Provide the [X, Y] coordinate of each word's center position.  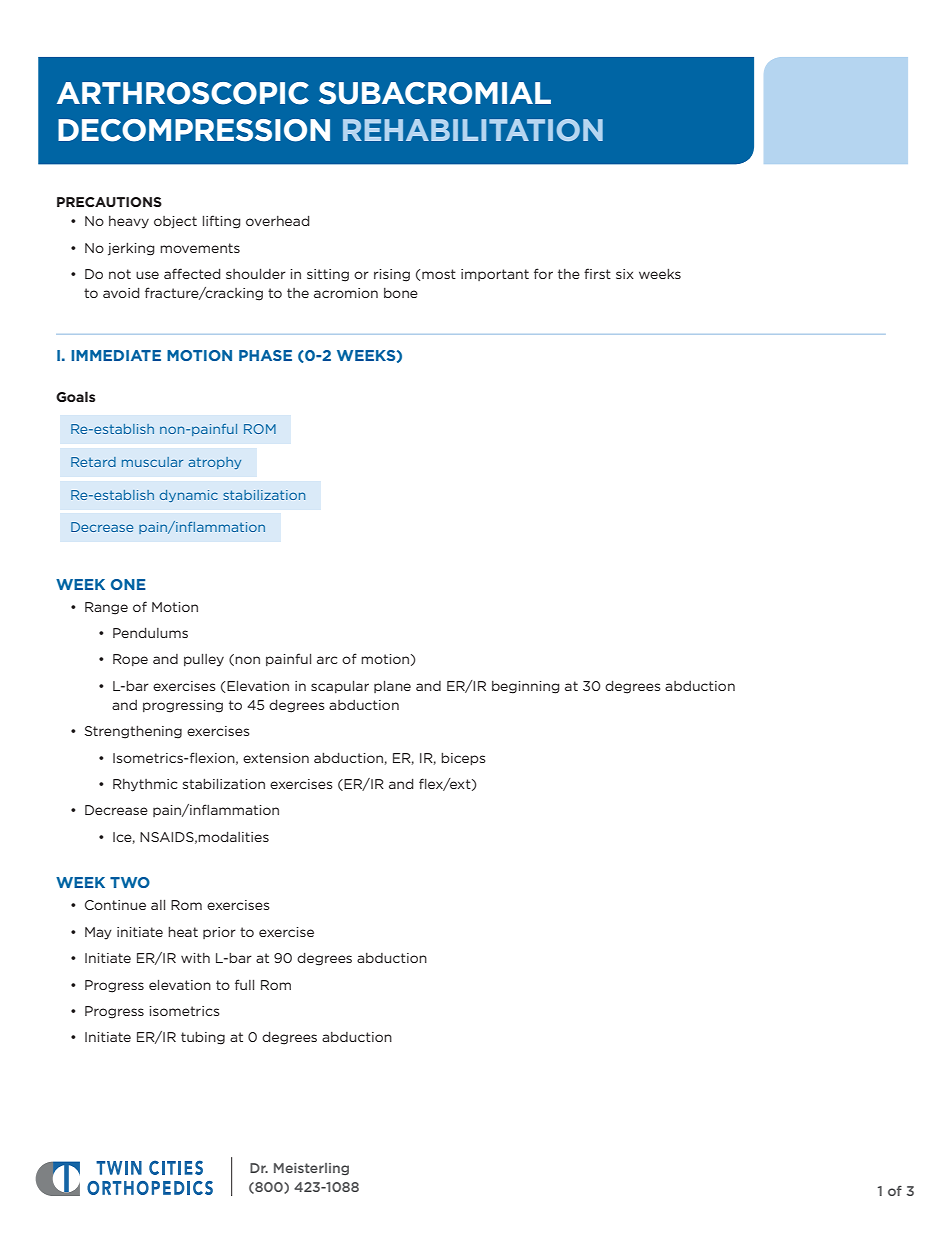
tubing [203, 1038]
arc [327, 660]
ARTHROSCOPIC [183, 93]
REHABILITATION [473, 130]
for [543, 273]
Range [106, 608]
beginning [525, 687]
